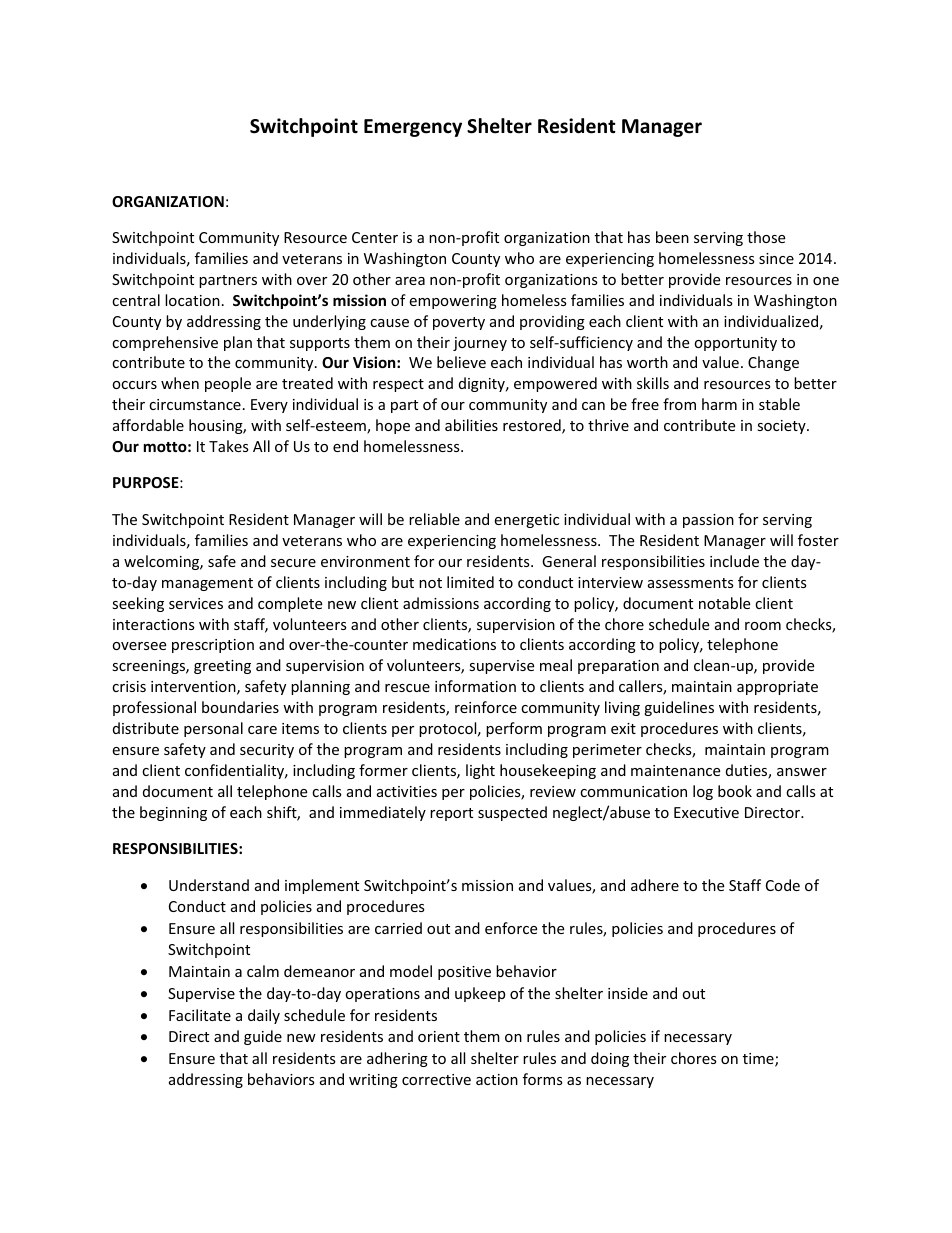  I want to click on orient, so click(439, 1036).
